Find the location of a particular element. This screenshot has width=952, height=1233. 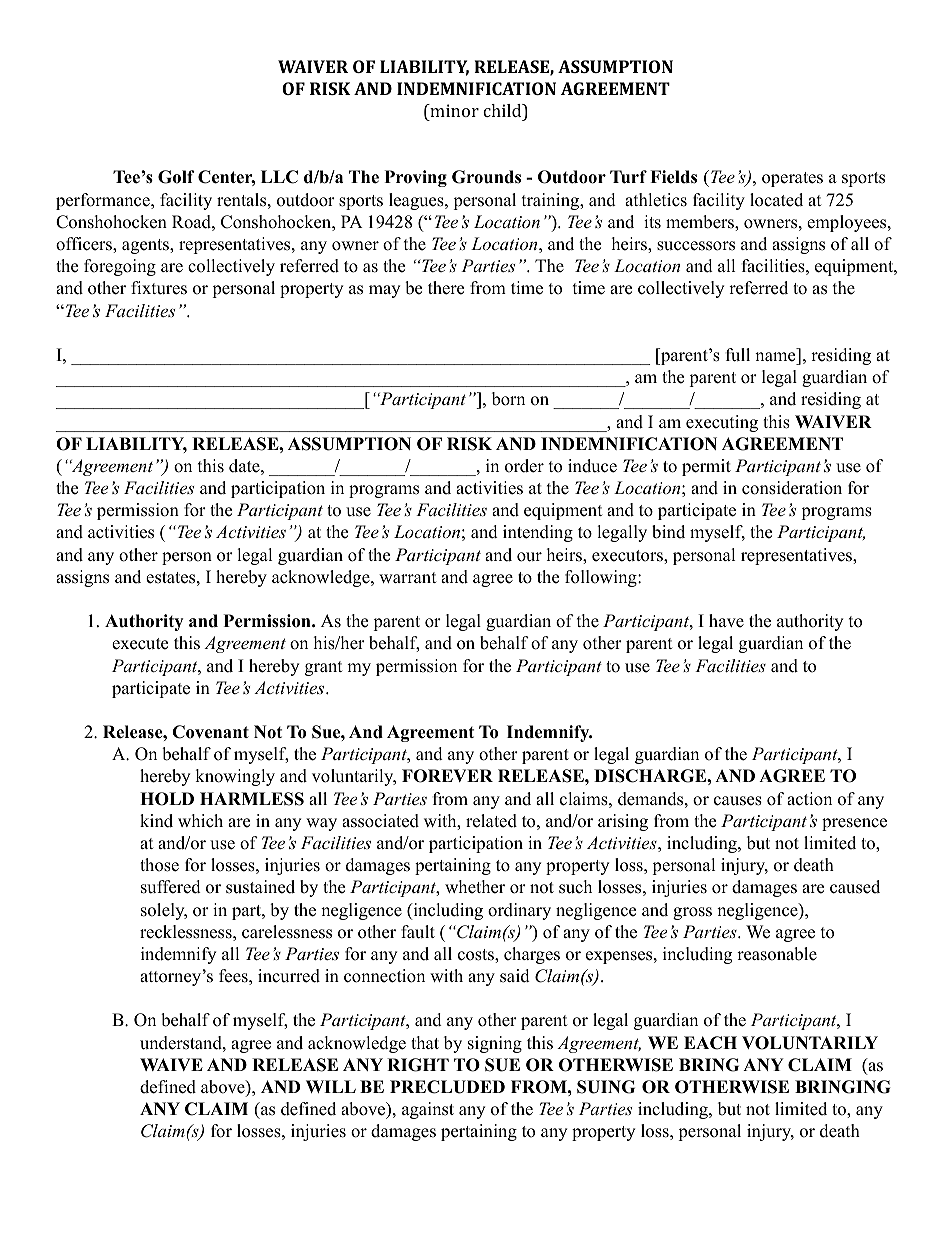

Golf is located at coordinates (176, 177).
